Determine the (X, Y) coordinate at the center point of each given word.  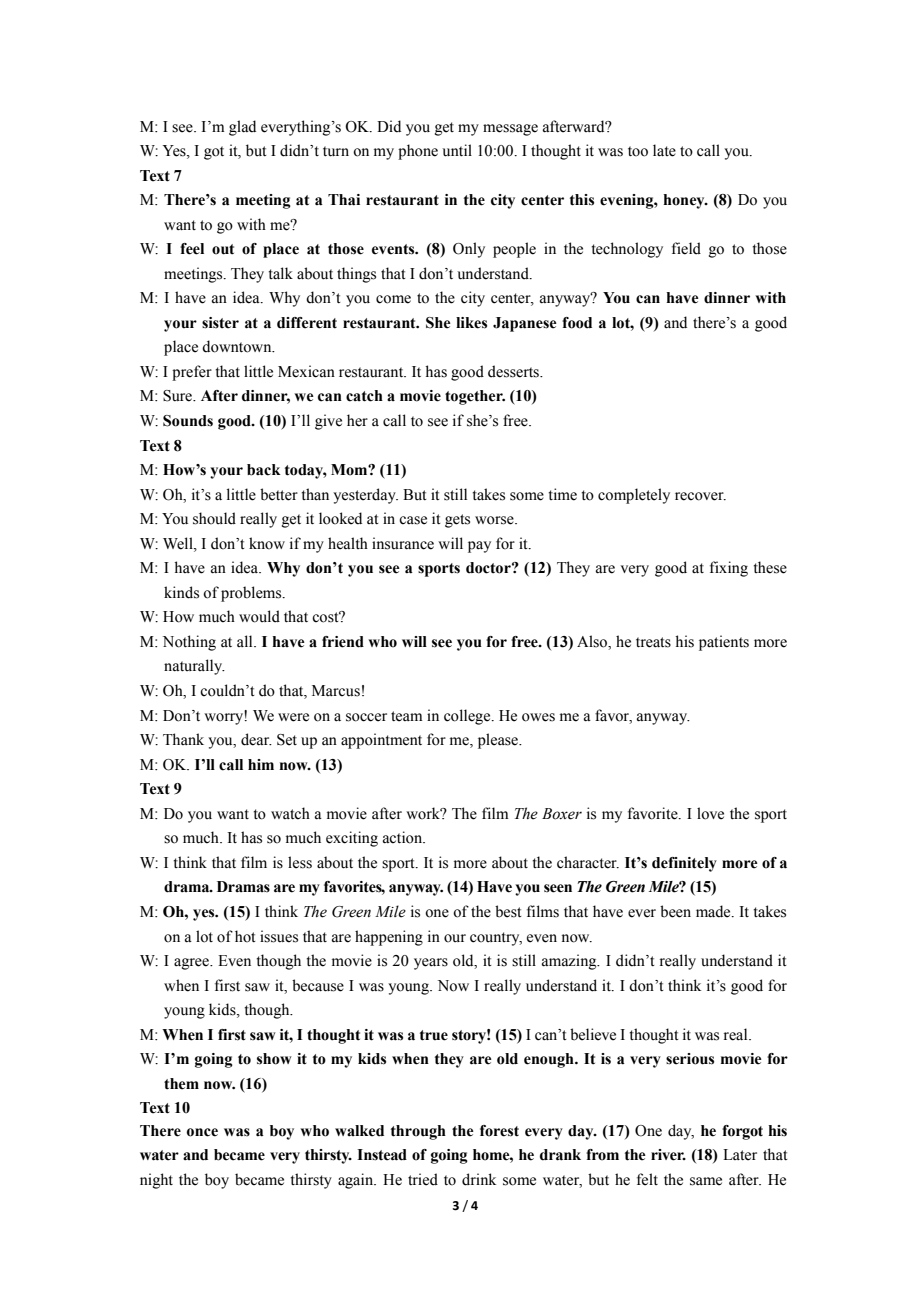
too (638, 151)
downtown (238, 346)
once (202, 1132)
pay (479, 547)
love (710, 813)
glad (242, 128)
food (577, 323)
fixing (729, 569)
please (499, 741)
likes (471, 323)
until (457, 150)
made (714, 911)
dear (256, 739)
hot (245, 936)
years (431, 964)
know (267, 543)
